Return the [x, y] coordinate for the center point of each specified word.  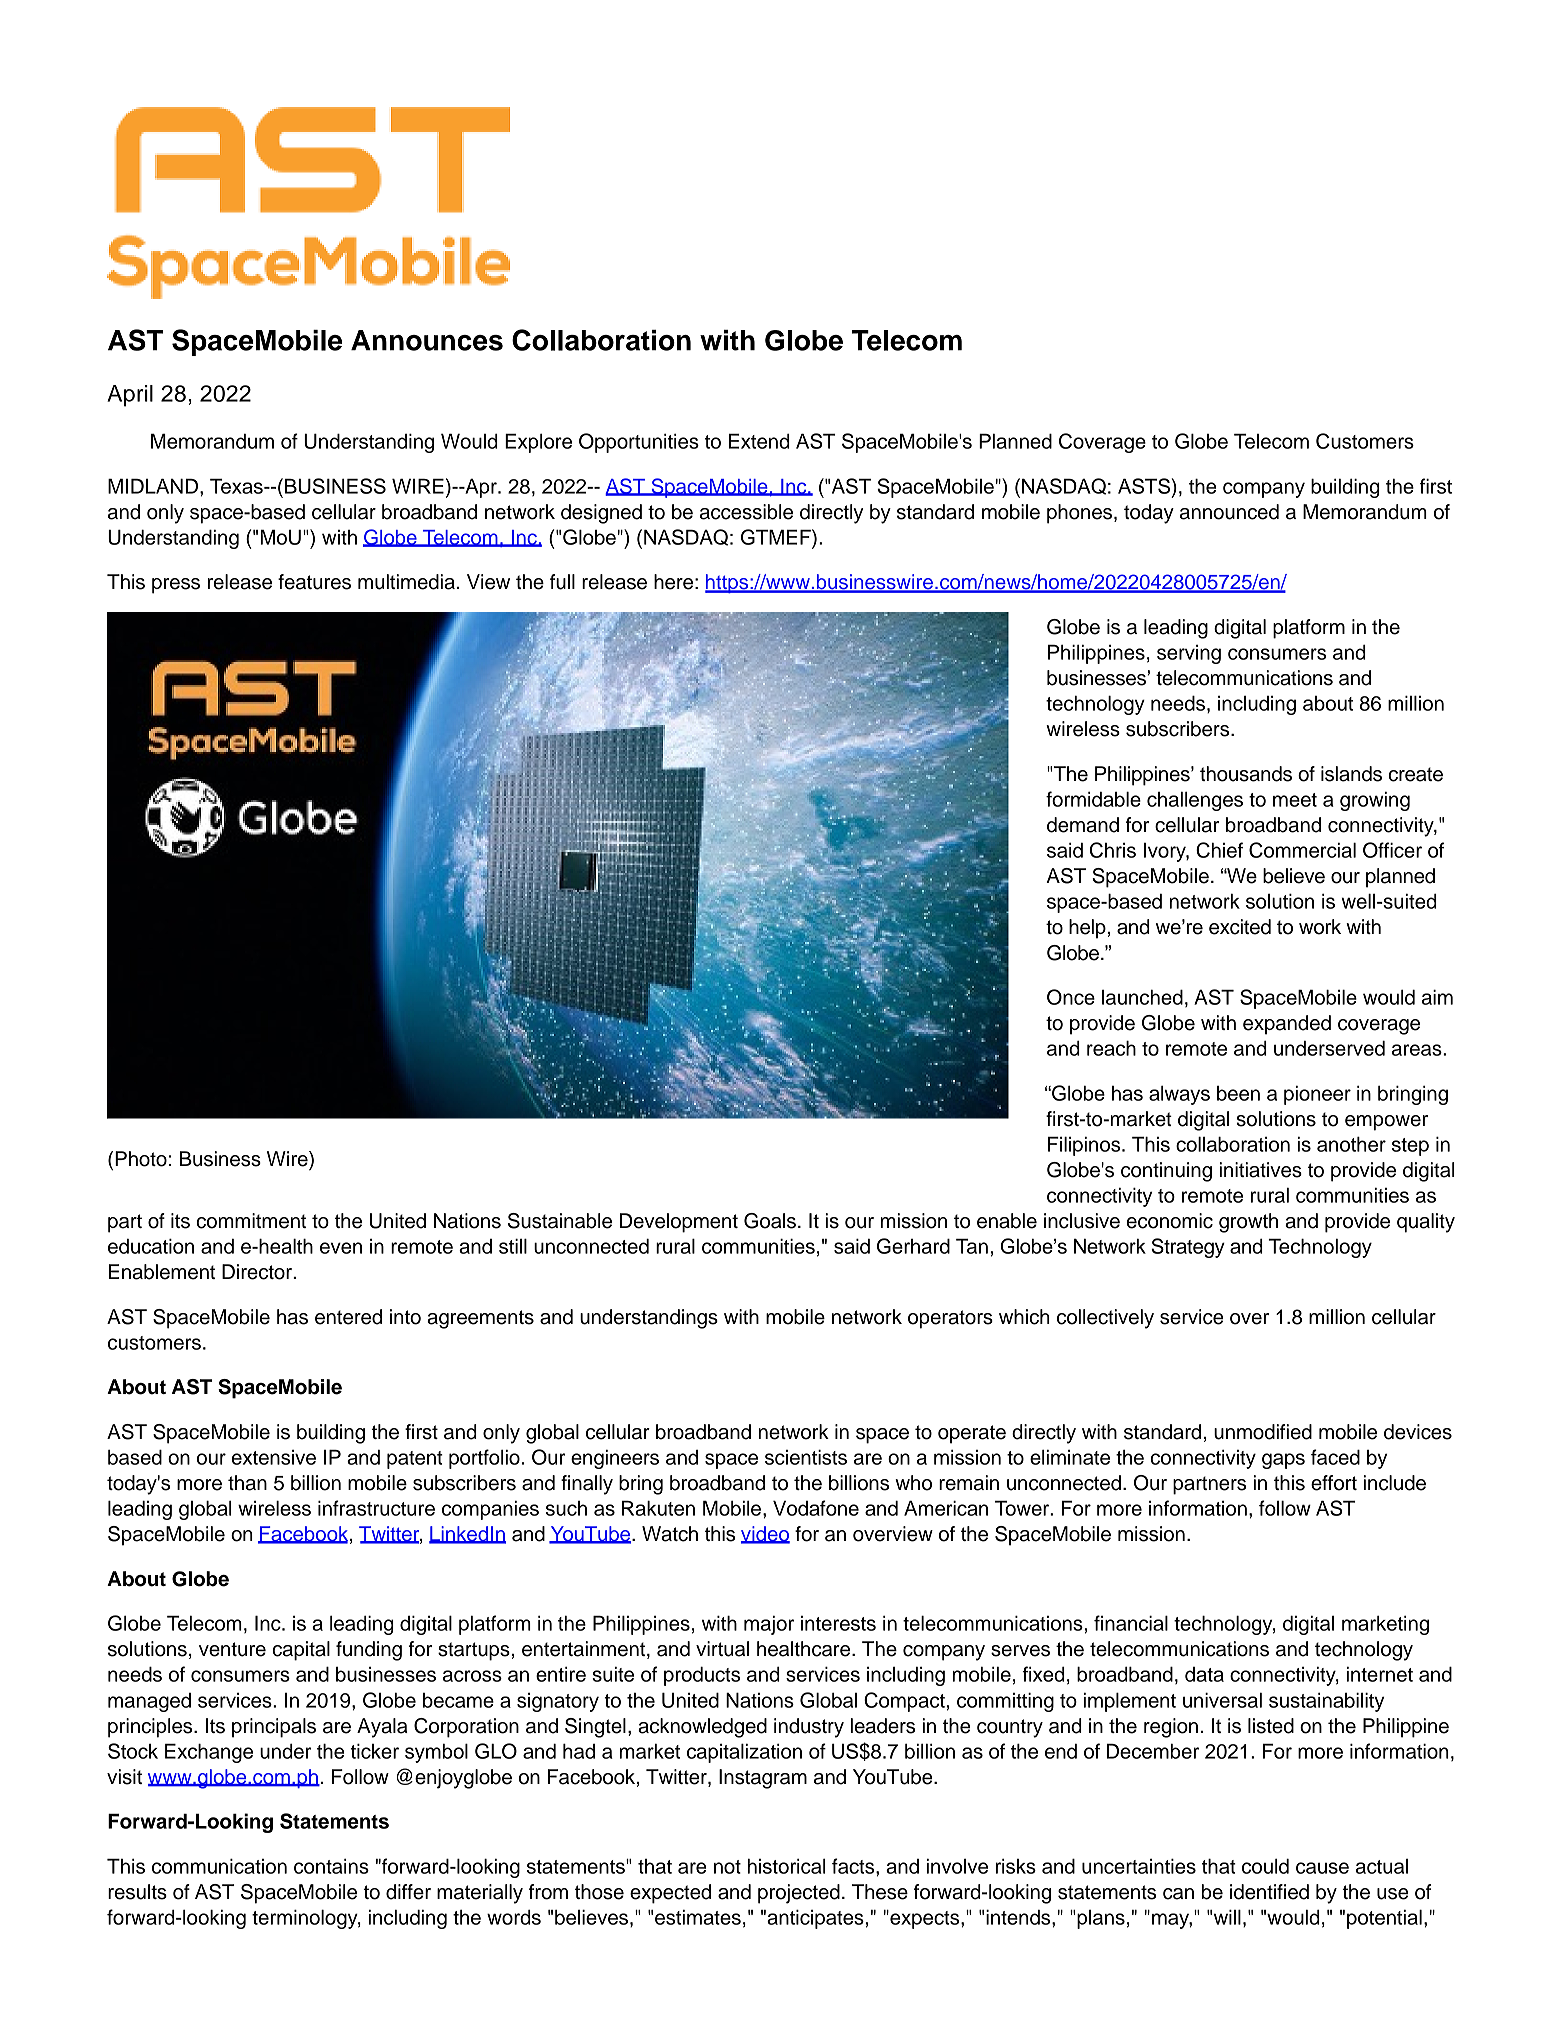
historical [786, 1866]
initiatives [1261, 1170]
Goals [770, 1221]
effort [1334, 1483]
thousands [1246, 774]
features [314, 582]
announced [1229, 512]
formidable [1093, 799]
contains [331, 1866]
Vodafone [816, 1508]
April [130, 396]
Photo [141, 1159]
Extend [759, 441]
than [247, 1483]
